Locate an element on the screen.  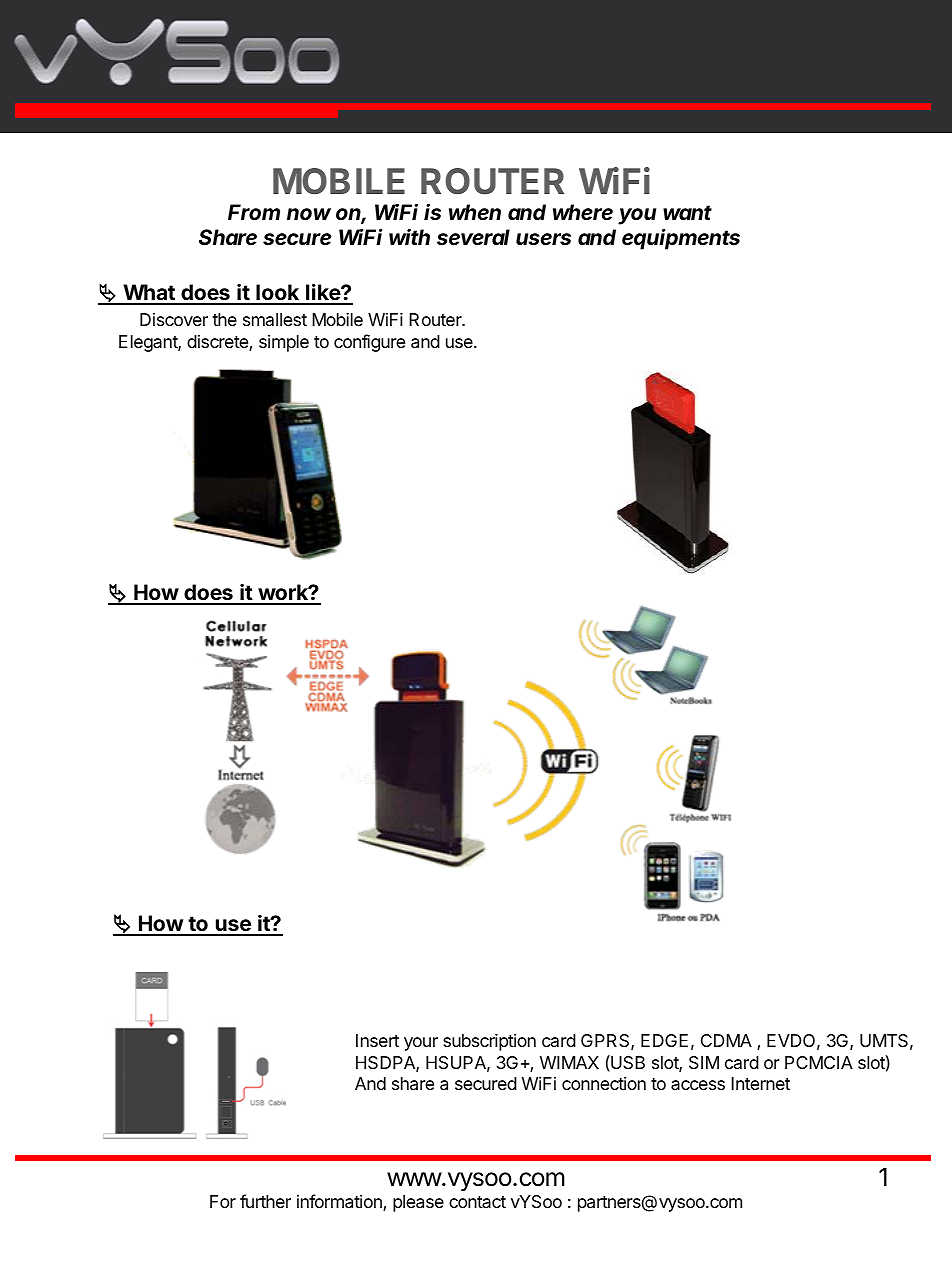
contact is located at coordinates (477, 1202).
